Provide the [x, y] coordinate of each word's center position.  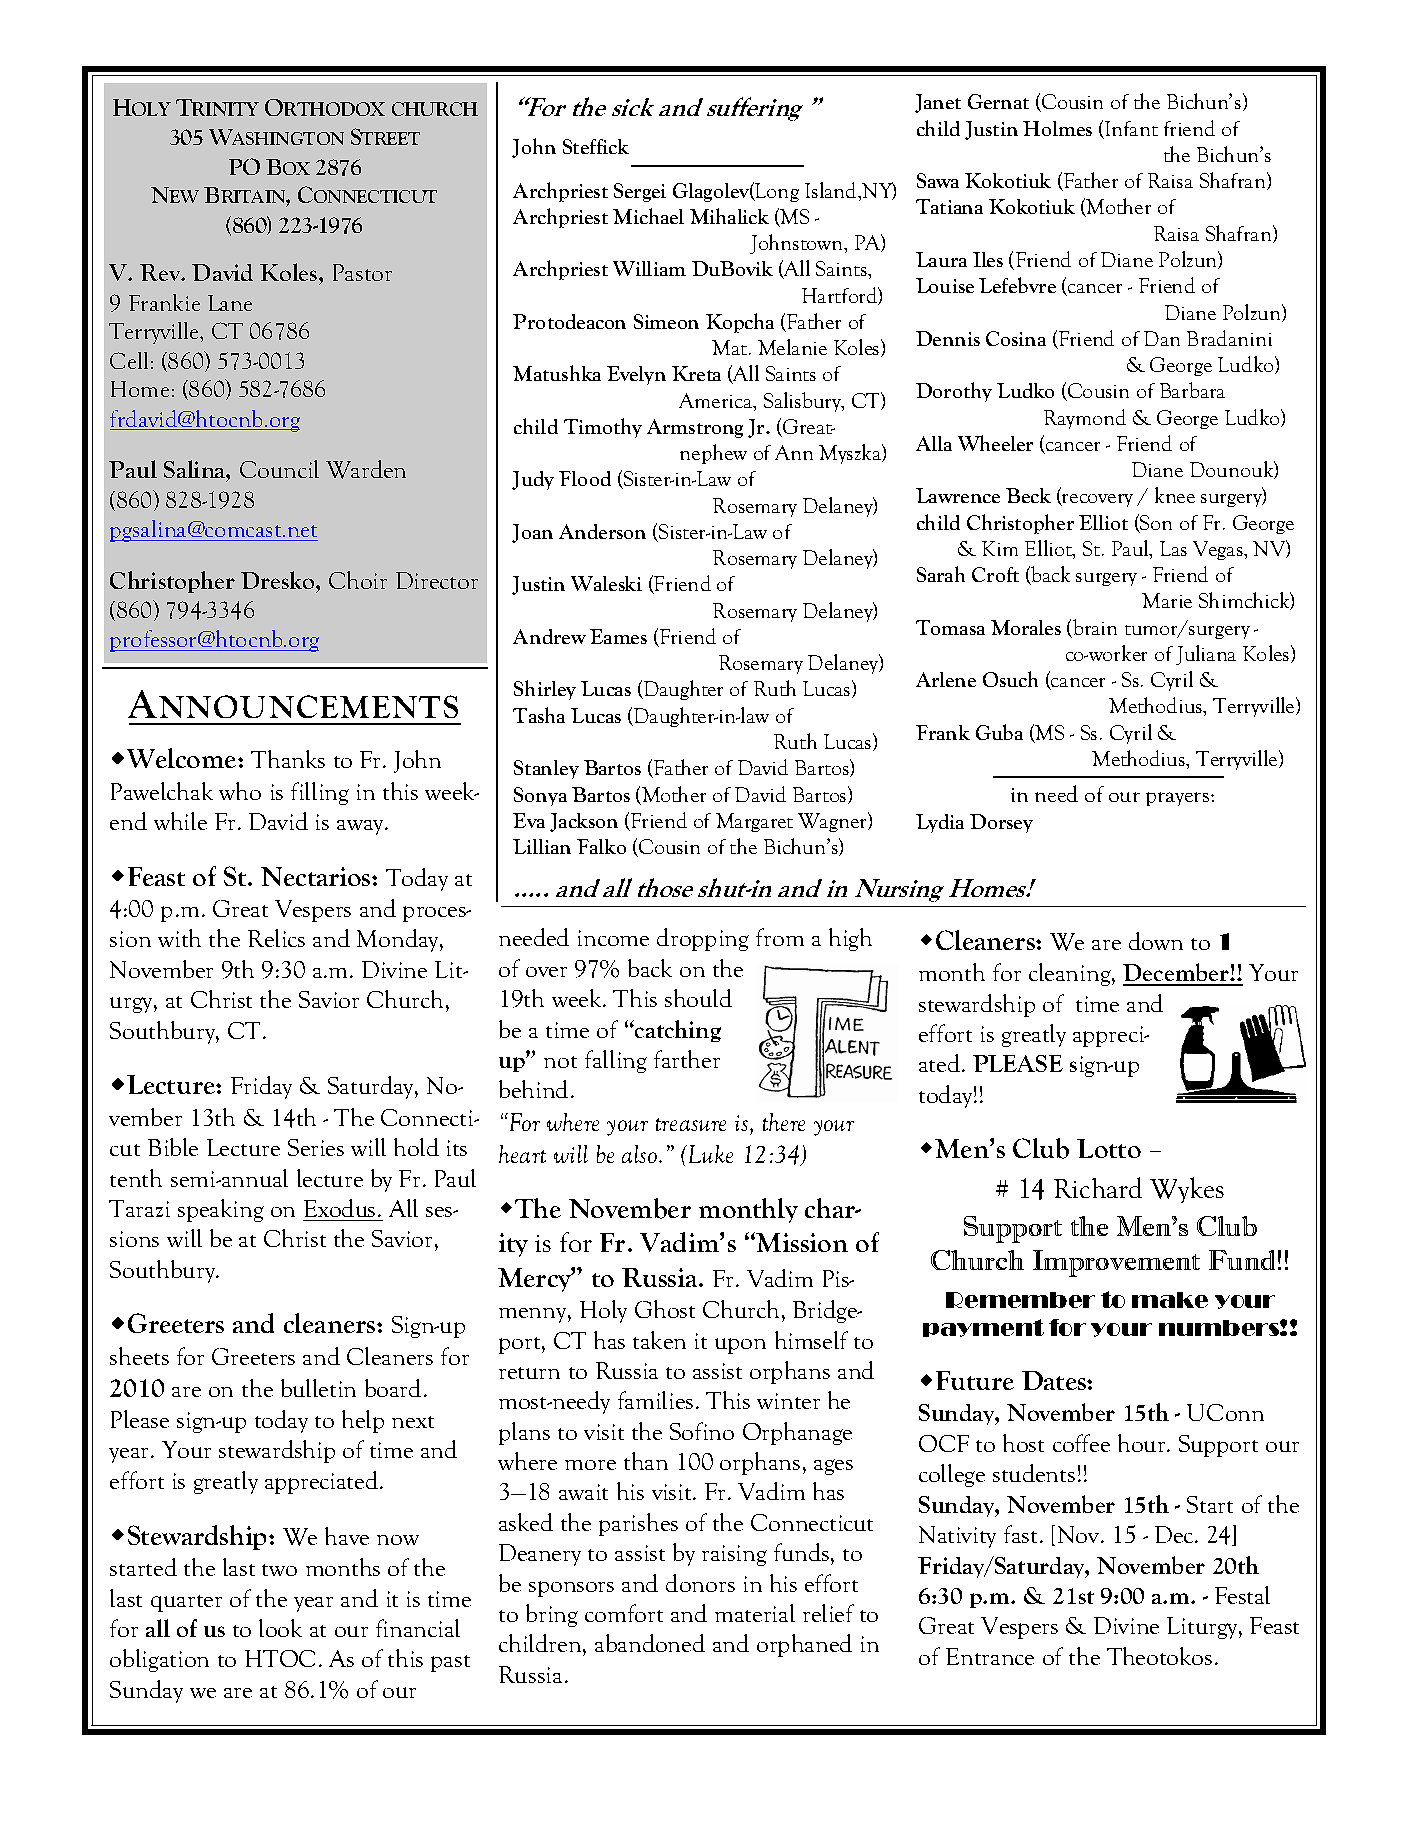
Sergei [640, 192]
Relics [276, 938]
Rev [161, 272]
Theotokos [1159, 1656]
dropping [703, 939]
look [280, 1628]
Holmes [1057, 128]
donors [700, 1583]
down [1156, 941]
